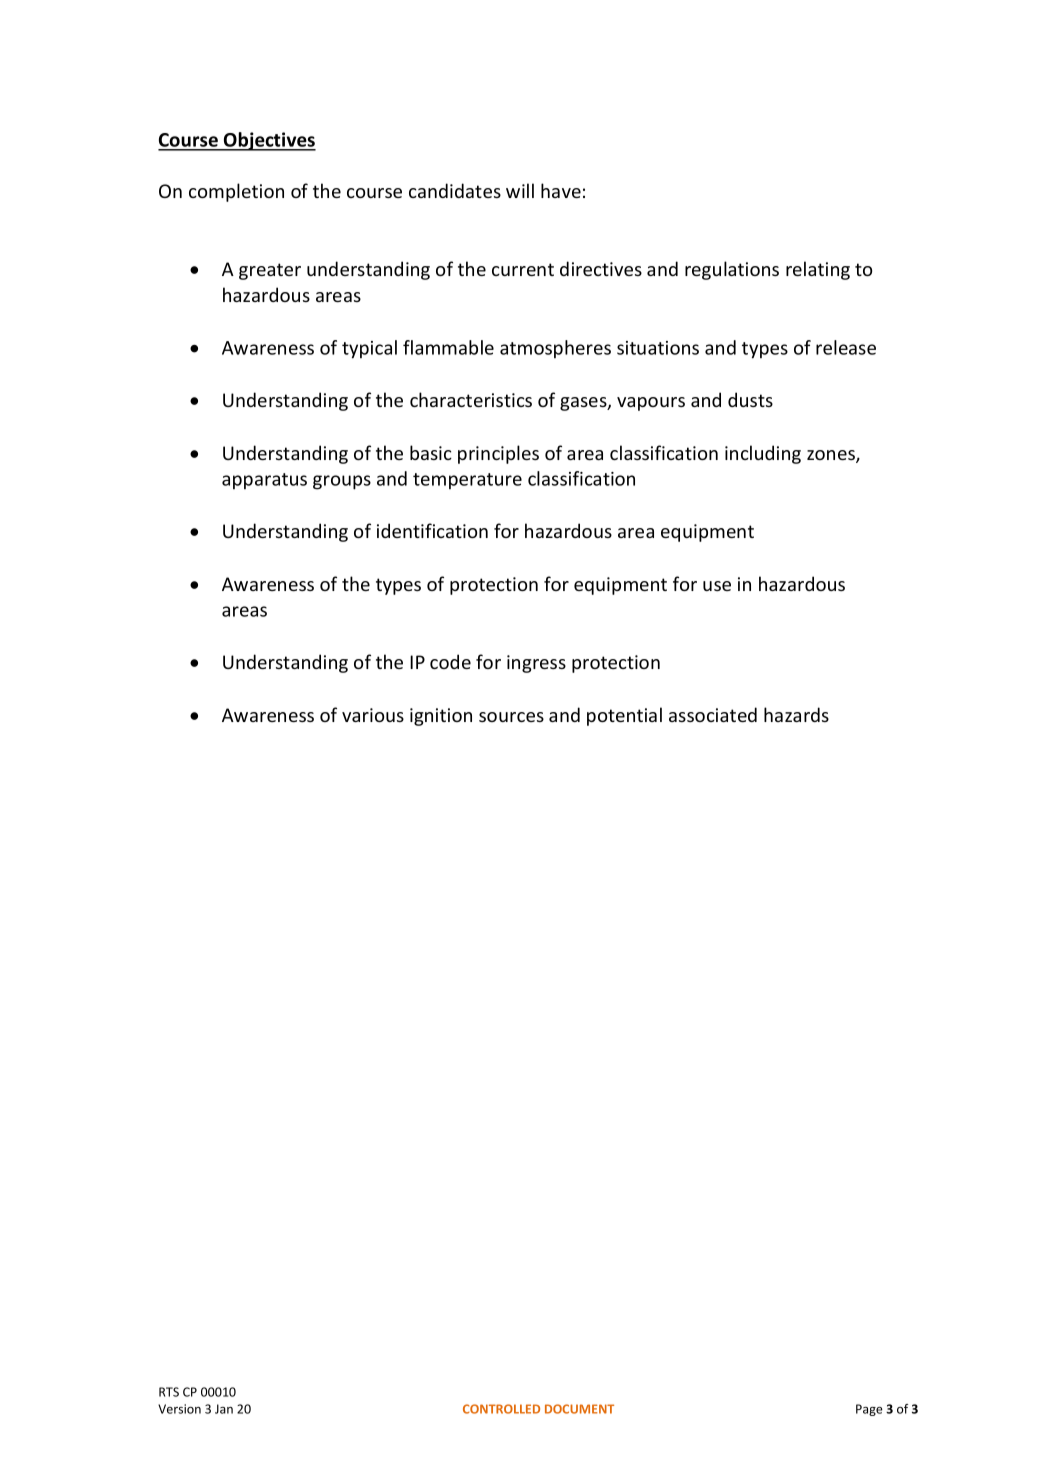 The image size is (1047, 1480). Describe the element at coordinates (373, 715) in the image. I see `various` at that location.
